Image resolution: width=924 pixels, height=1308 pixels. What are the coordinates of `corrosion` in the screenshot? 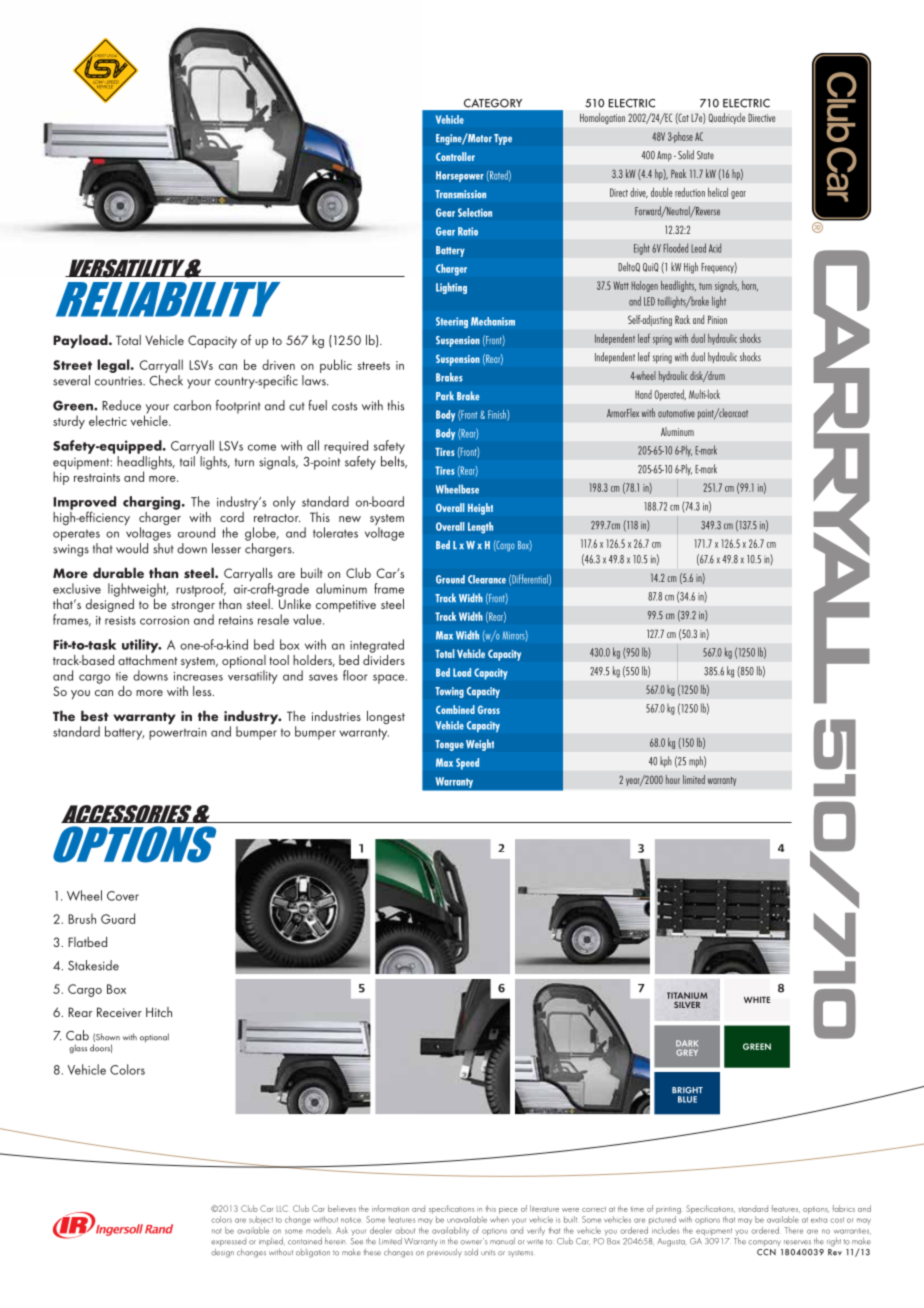 It's located at (164, 620).
